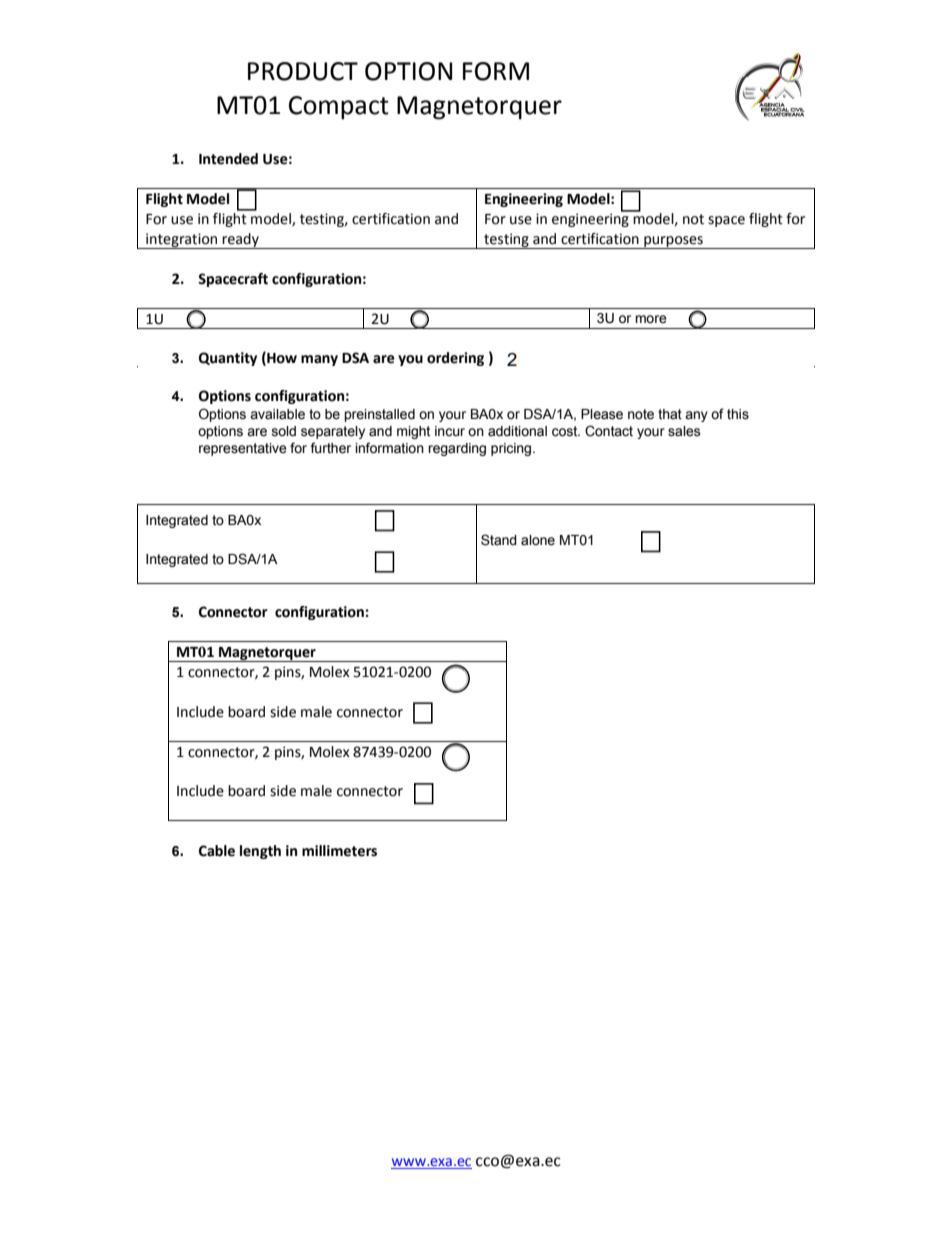 The width and height of the image is (952, 1233). What do you see at coordinates (243, 449) in the image?
I see `representative` at bounding box center [243, 449].
